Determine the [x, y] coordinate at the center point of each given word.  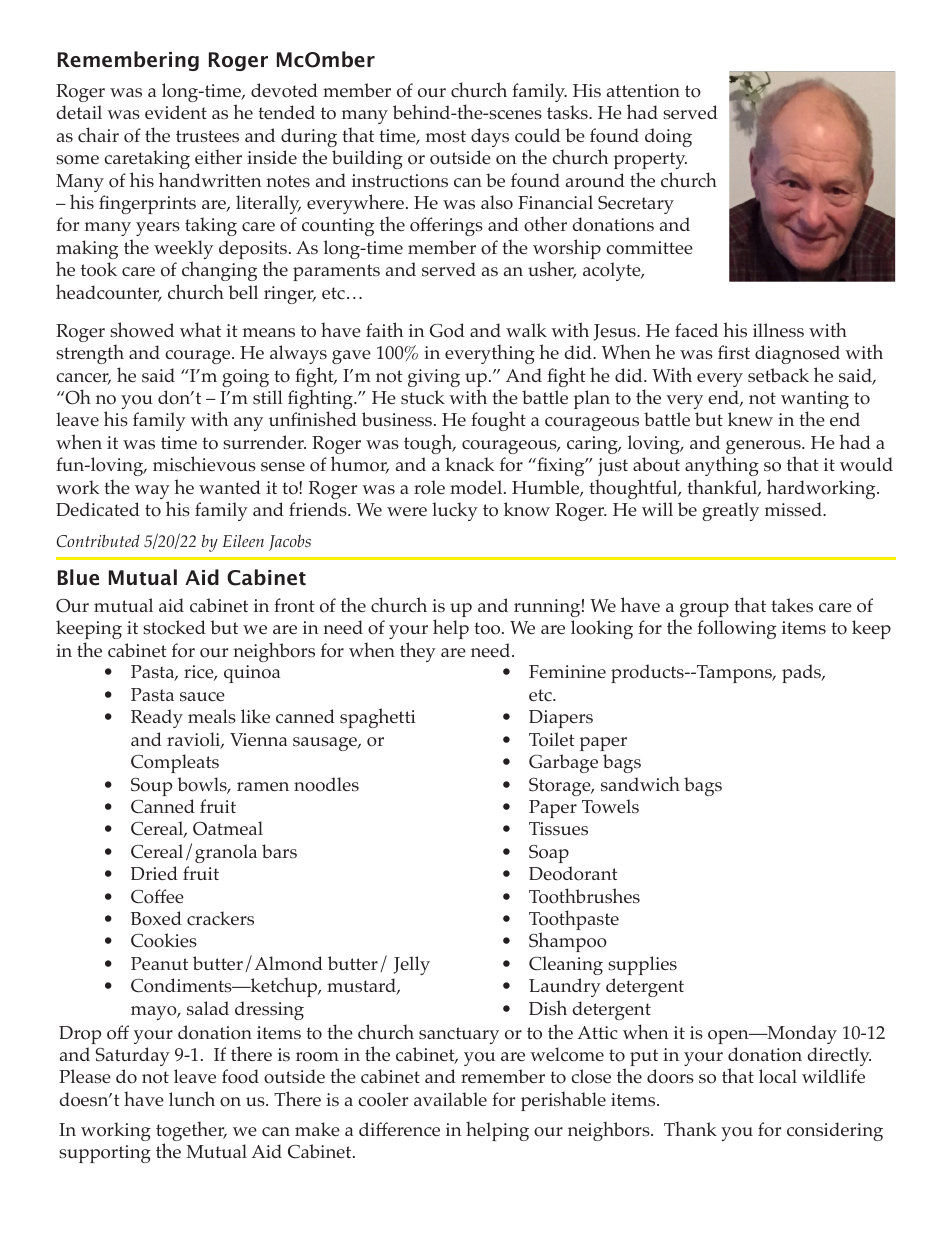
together [191, 1132]
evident [176, 112]
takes [792, 605]
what [200, 329]
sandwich [640, 784]
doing [668, 137]
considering [835, 1131]
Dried [154, 873]
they [418, 652]
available [450, 1099]
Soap [549, 854]
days [490, 137]
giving [434, 378]
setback [778, 375]
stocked [174, 627]
